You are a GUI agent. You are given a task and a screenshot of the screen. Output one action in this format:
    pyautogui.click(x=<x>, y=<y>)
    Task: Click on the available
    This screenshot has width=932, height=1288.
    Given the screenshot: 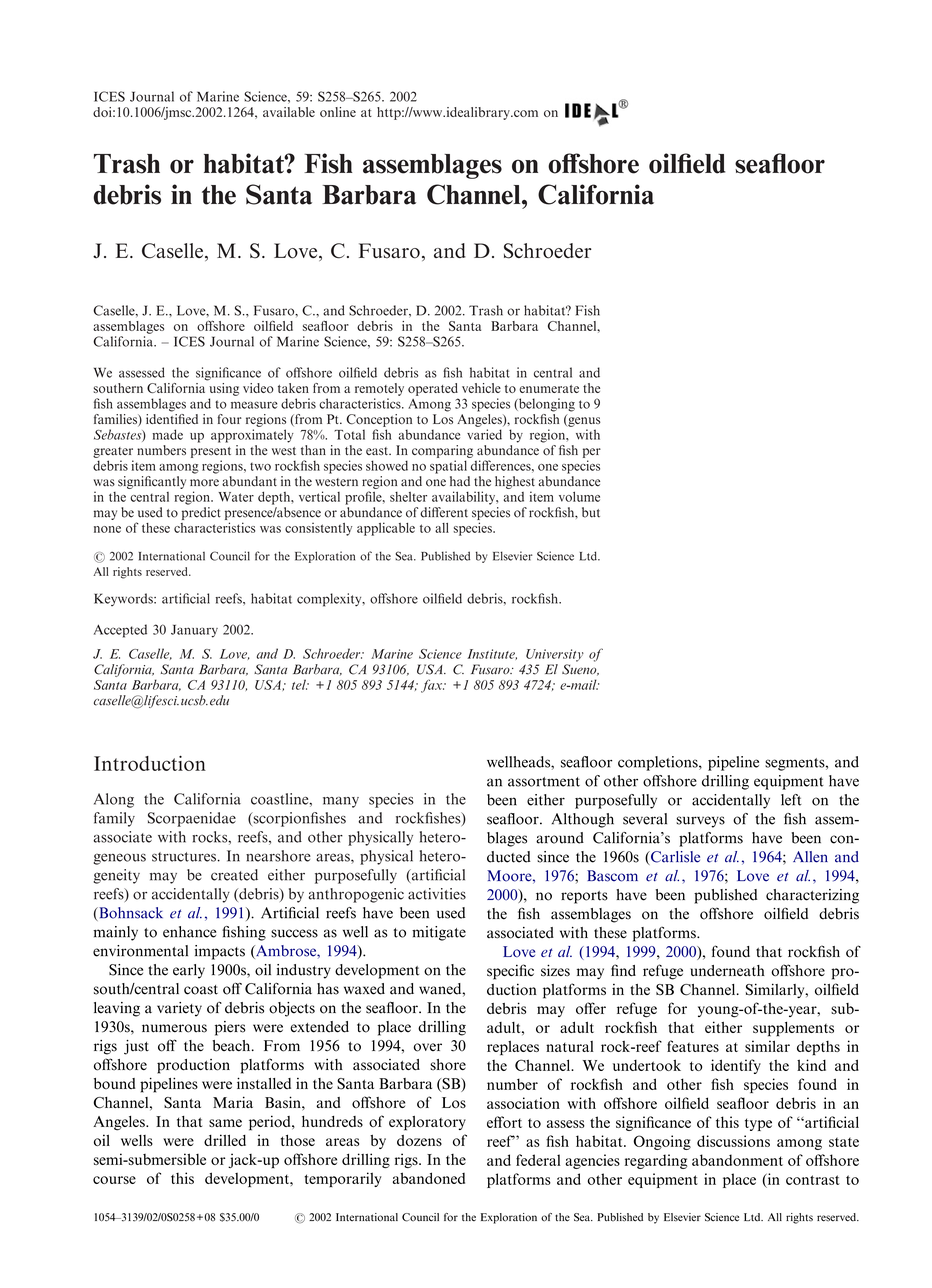 What is the action you would take?
    pyautogui.click(x=289, y=112)
